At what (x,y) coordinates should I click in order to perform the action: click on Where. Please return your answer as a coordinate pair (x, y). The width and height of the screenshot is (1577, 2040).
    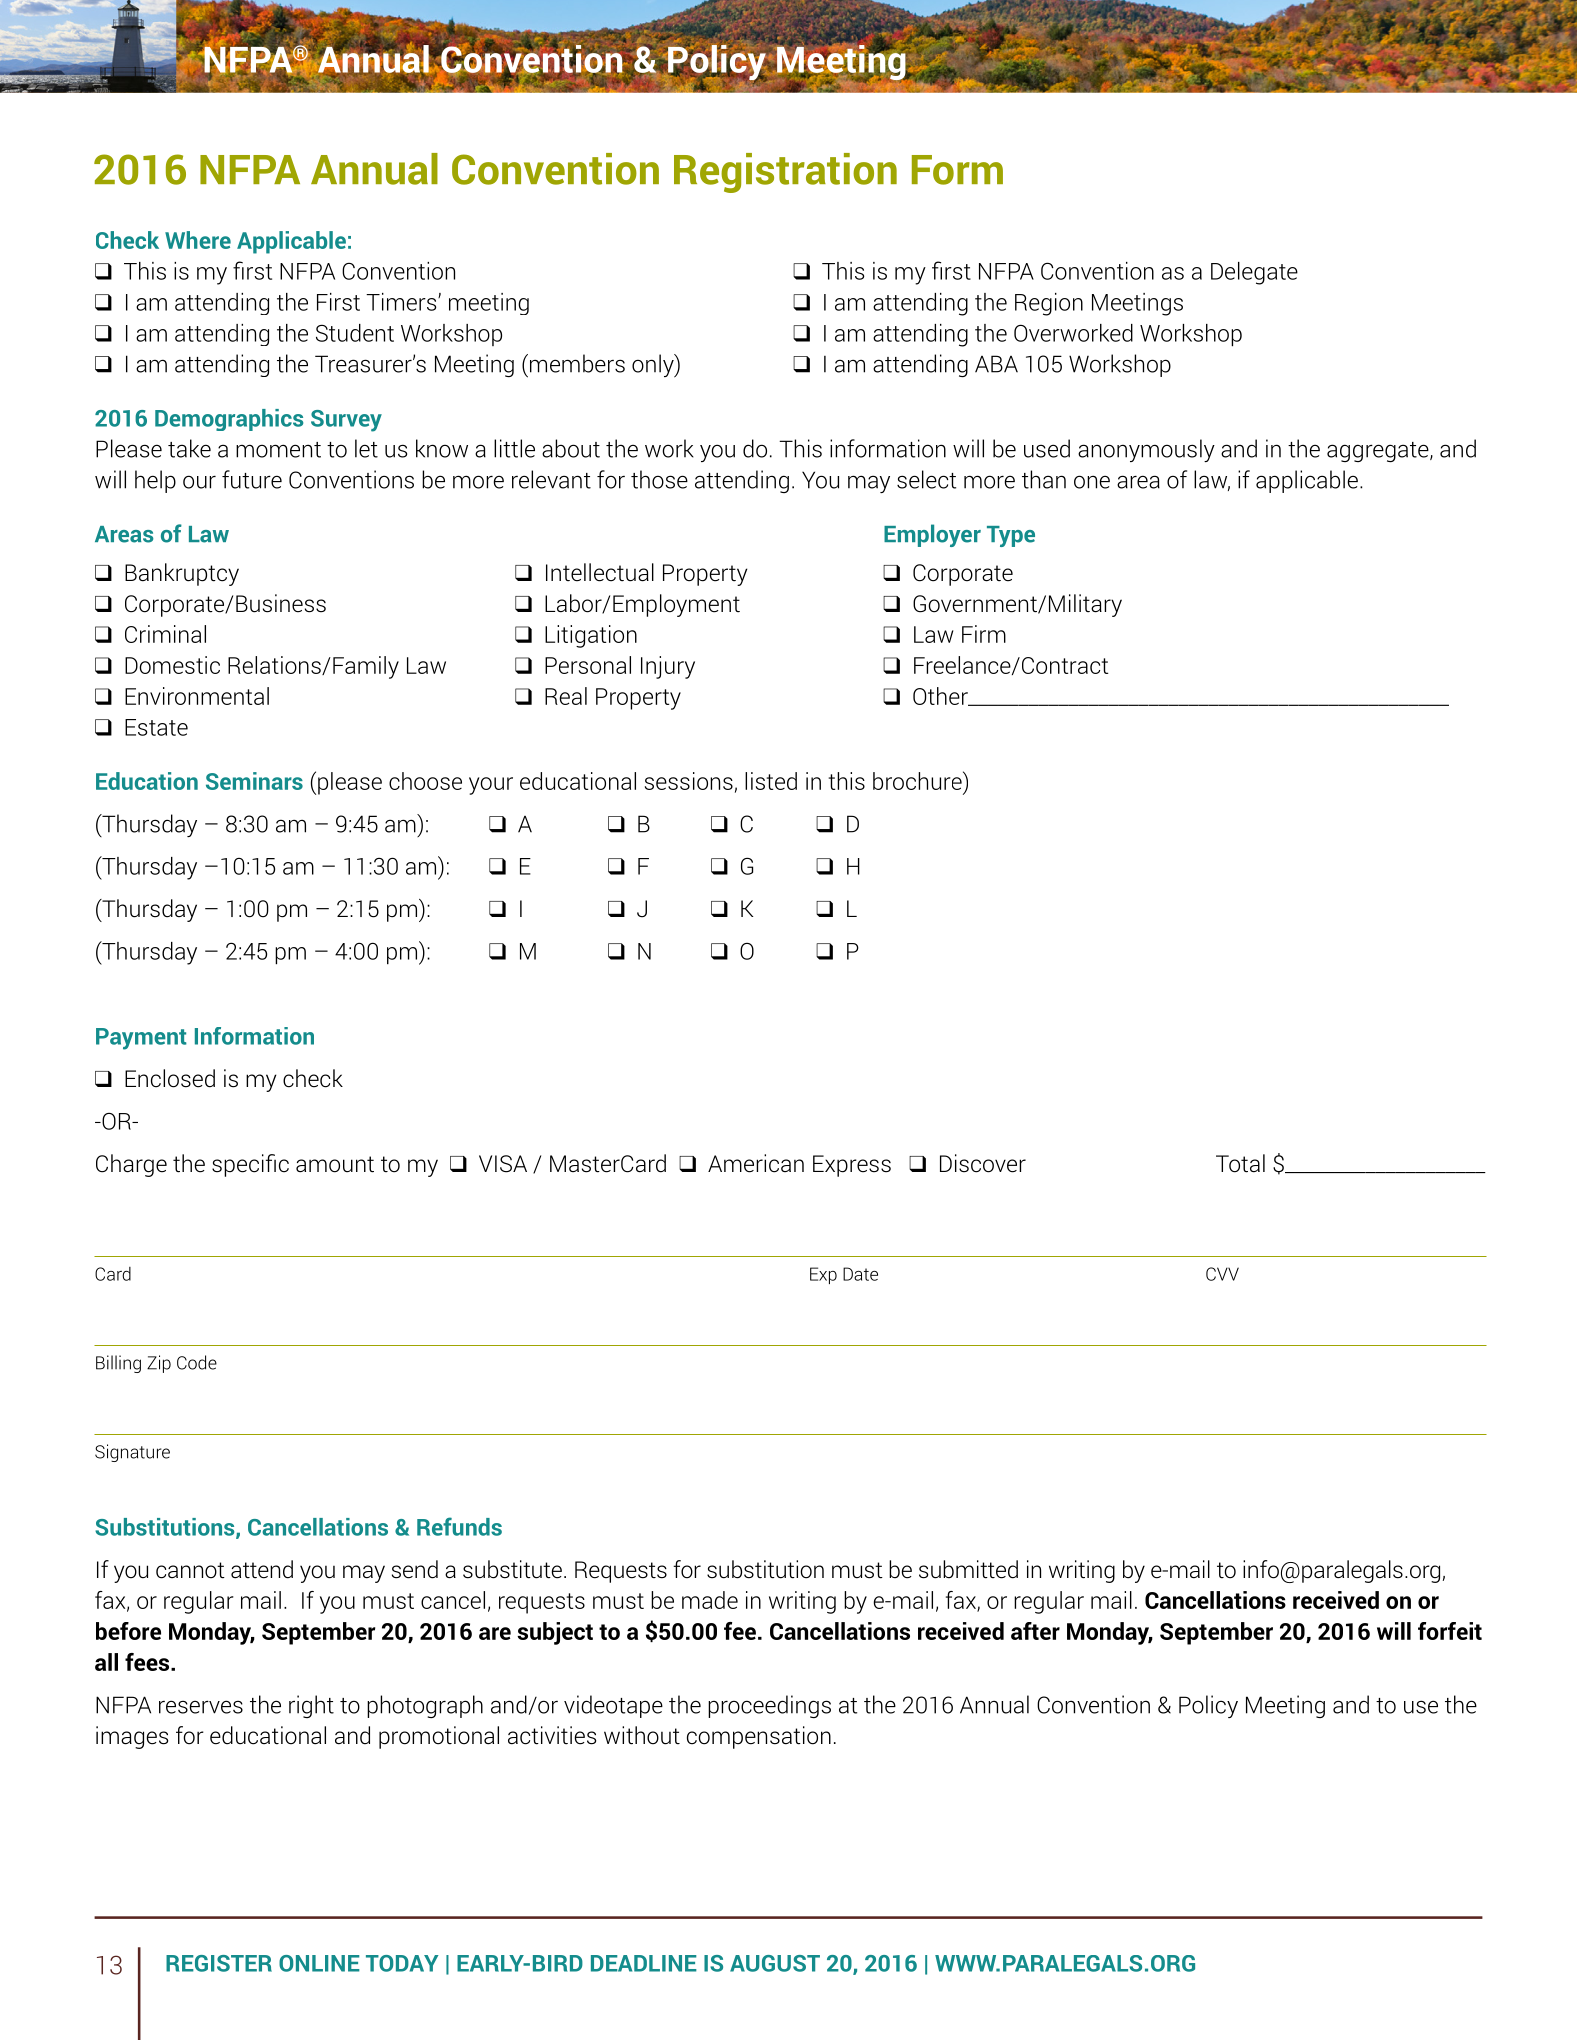
    Looking at the image, I should click on (198, 240).
